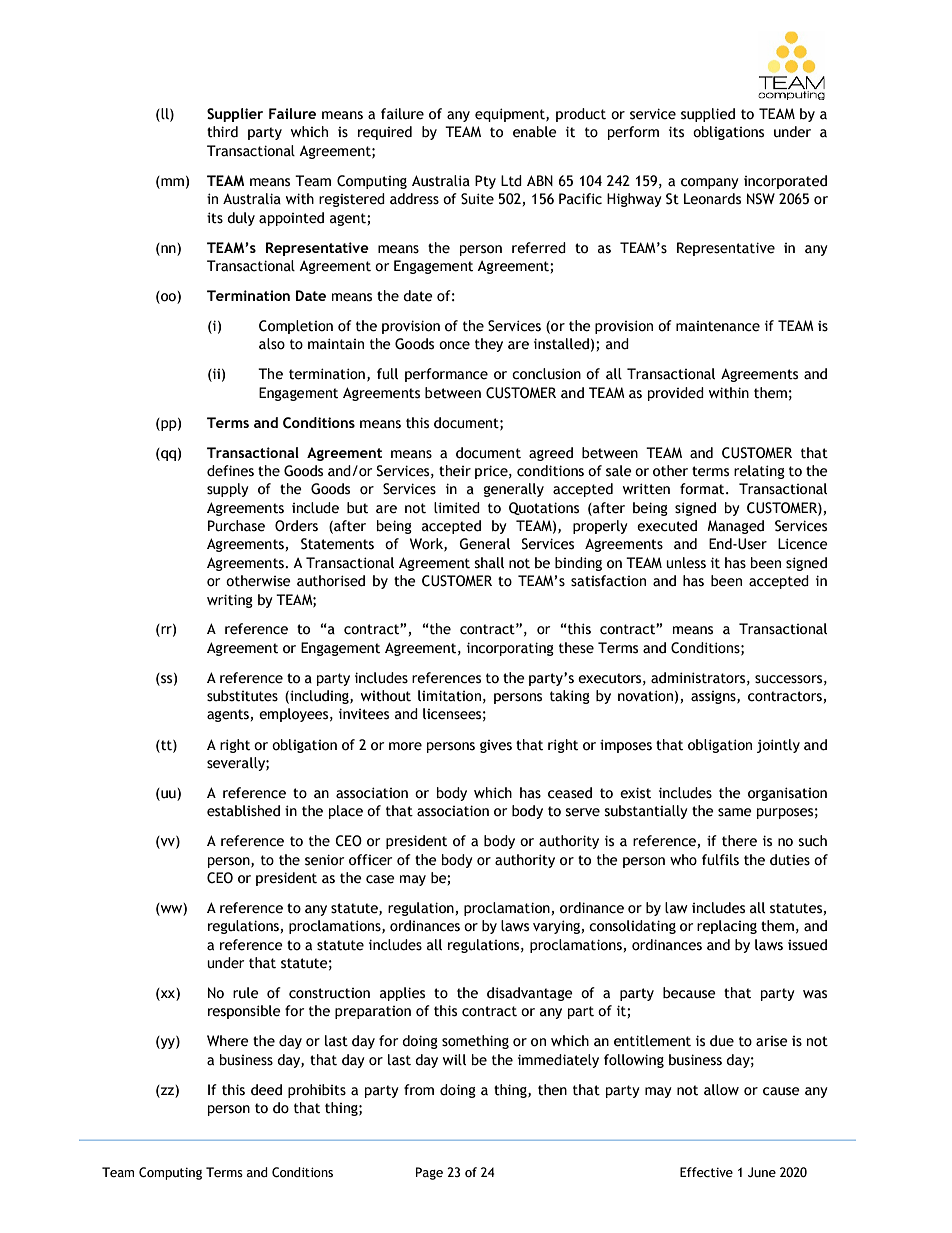 This document has height=1233, width=952. What do you see at coordinates (762, 1172) in the document?
I see `June` at bounding box center [762, 1172].
